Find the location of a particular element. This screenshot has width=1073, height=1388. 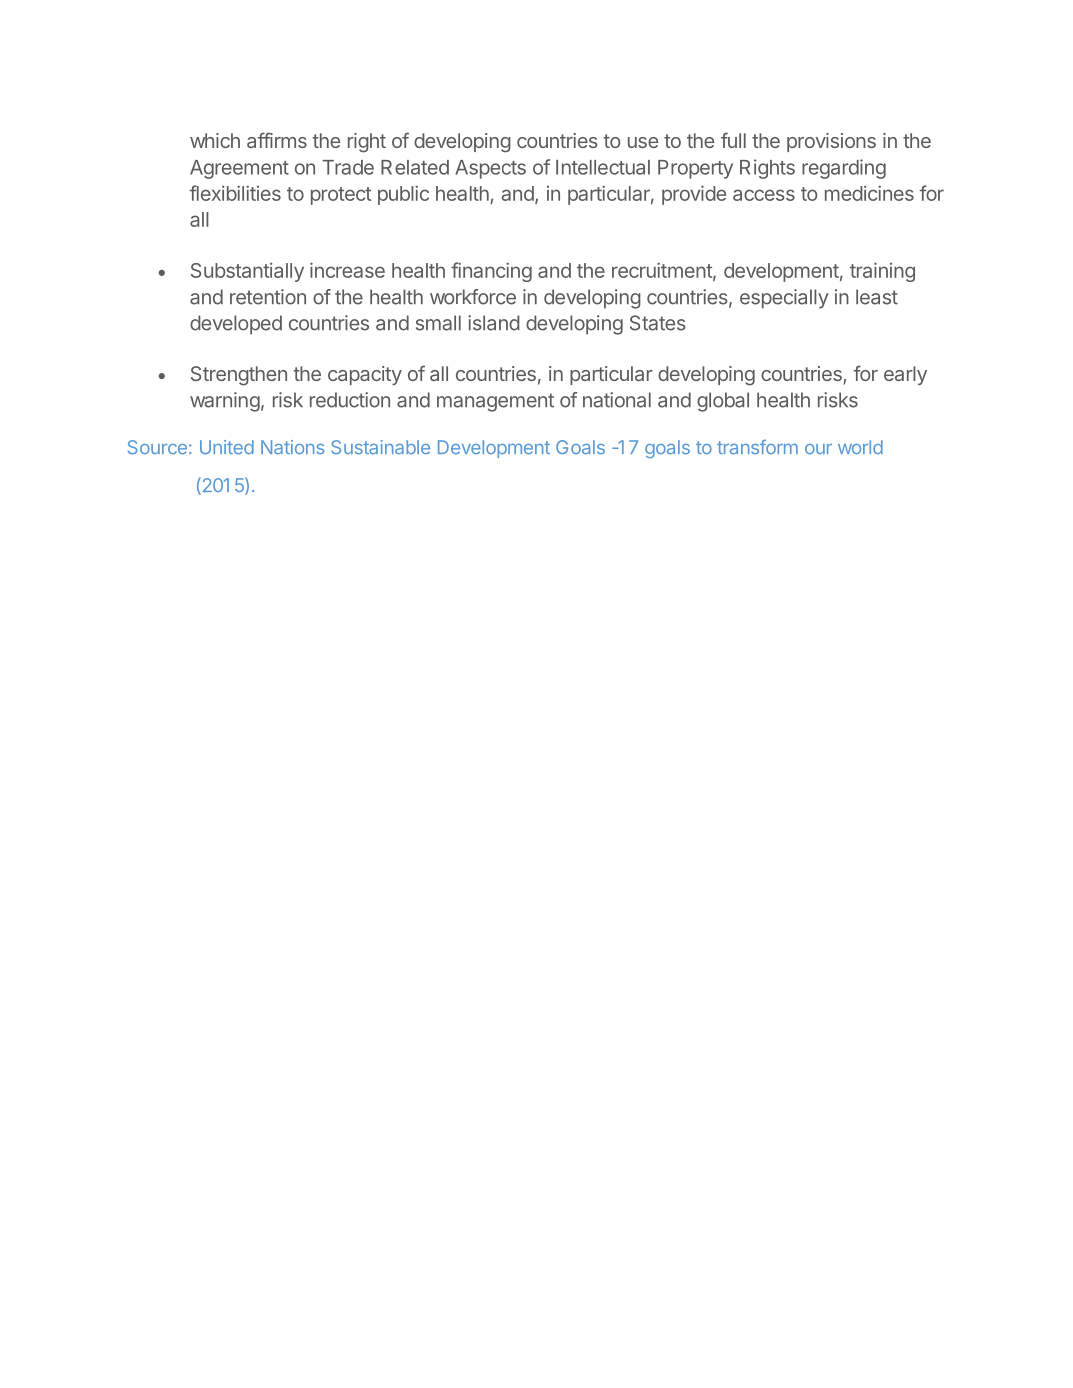

Substantially is located at coordinates (247, 272).
